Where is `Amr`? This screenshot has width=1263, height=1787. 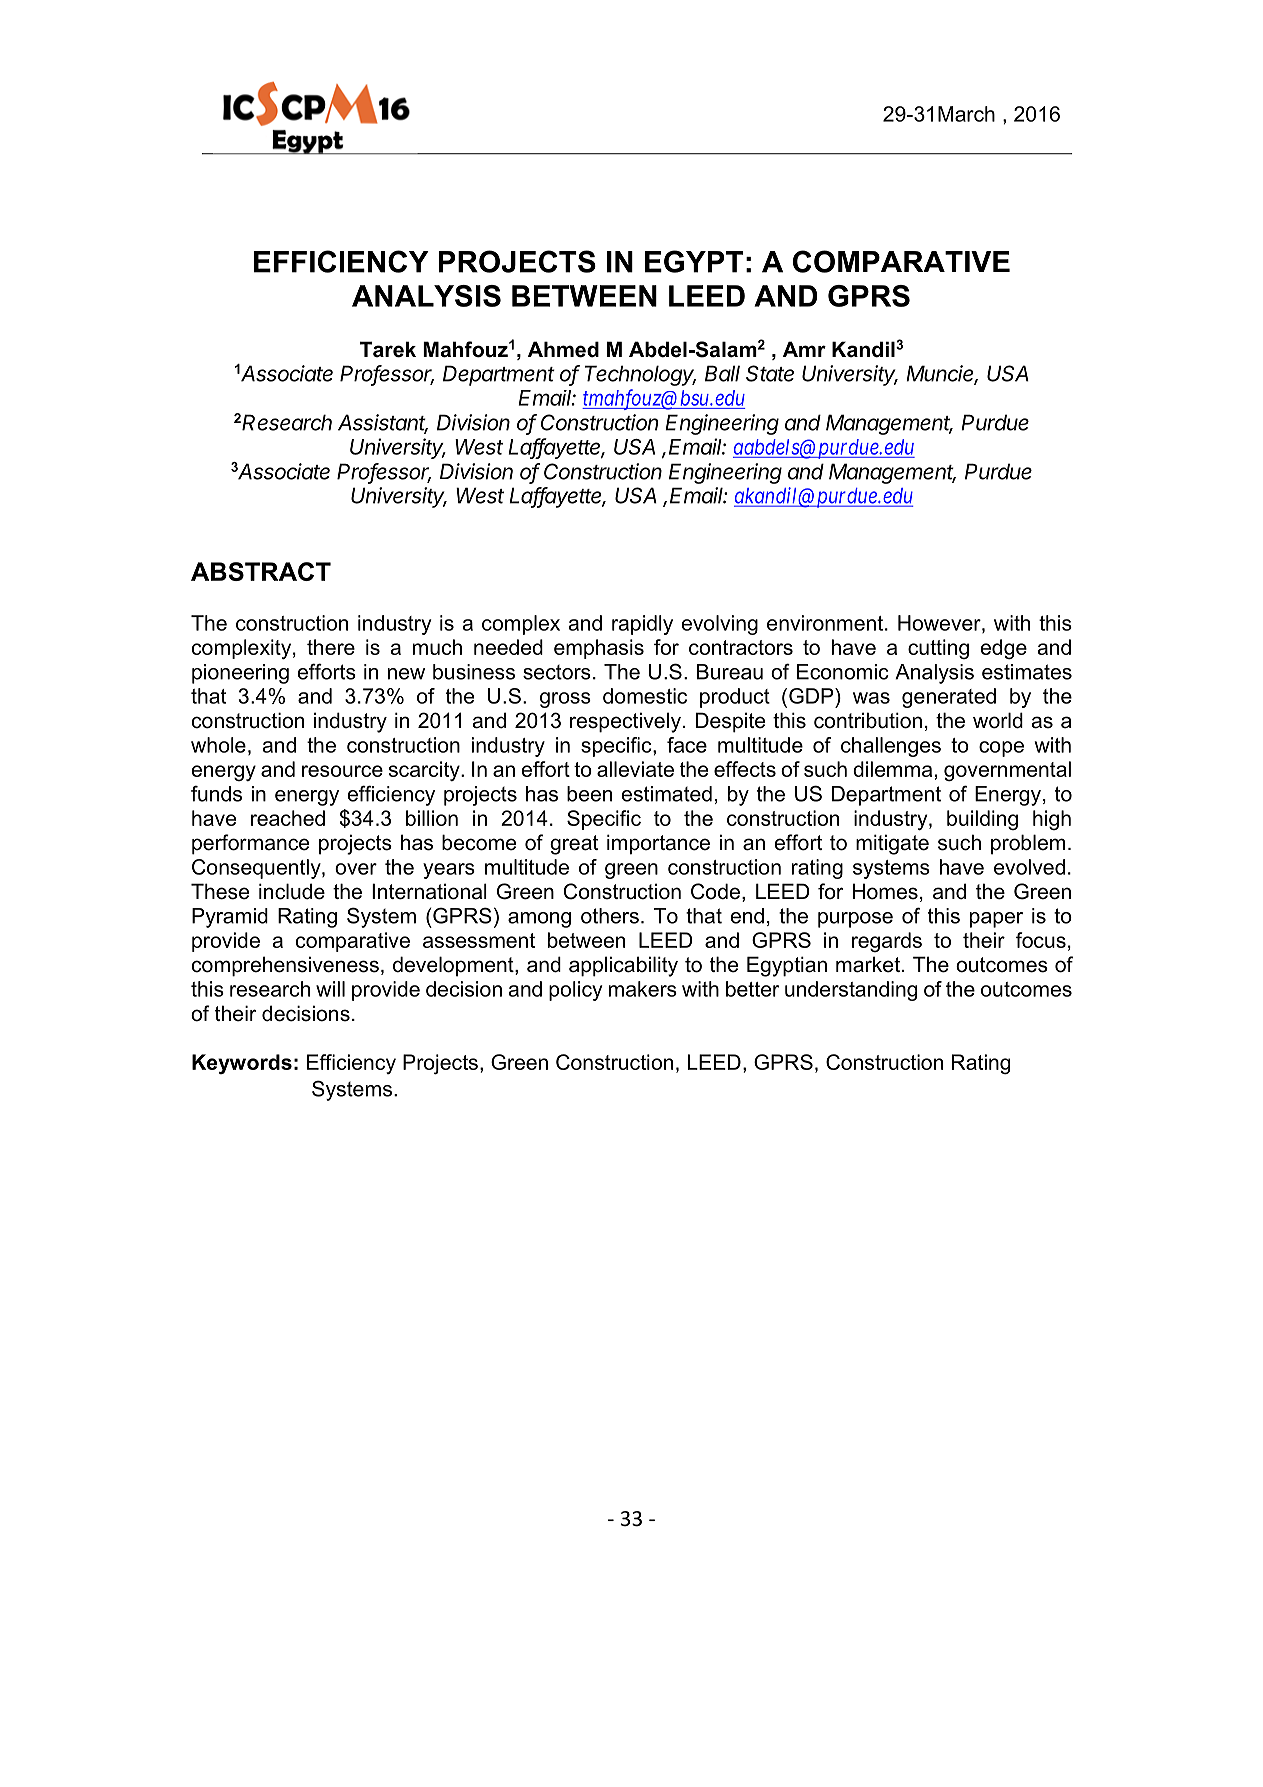
Amr is located at coordinates (804, 349).
